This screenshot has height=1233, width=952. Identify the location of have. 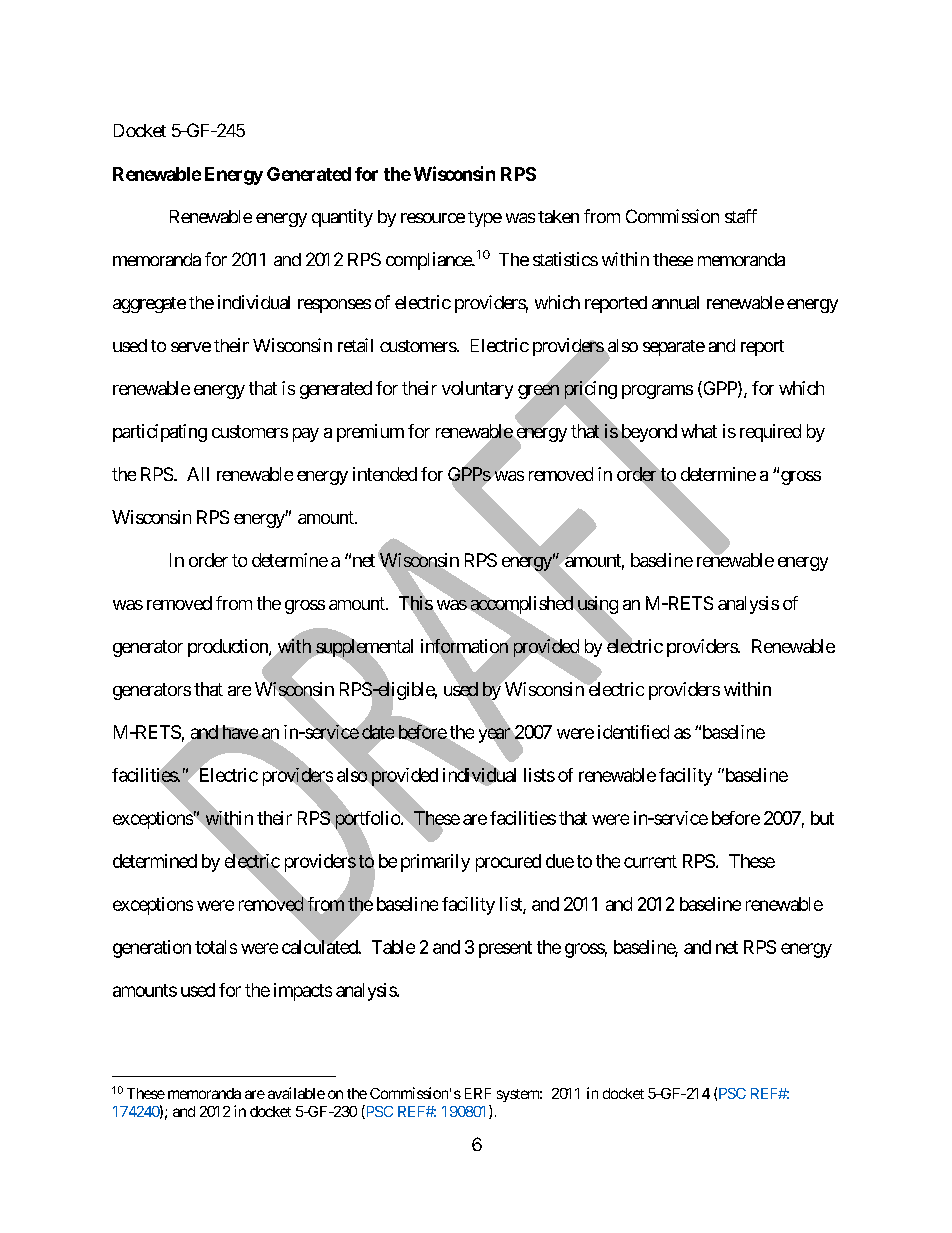
(240, 732).
